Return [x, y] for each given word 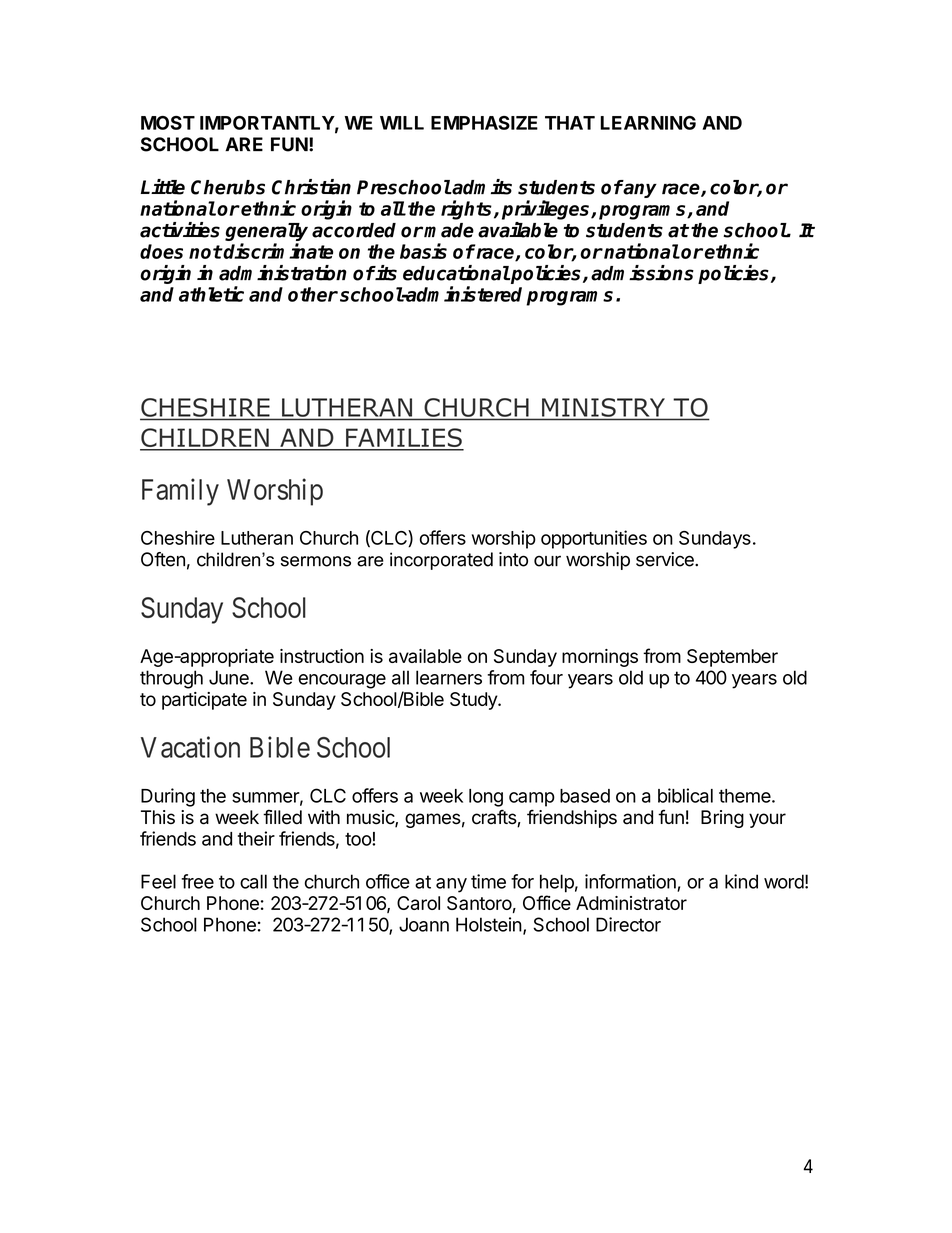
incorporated [441, 561]
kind [741, 881]
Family [180, 492]
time [488, 881]
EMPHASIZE [484, 123]
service [666, 559]
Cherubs [228, 187]
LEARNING [648, 123]
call [253, 881]
